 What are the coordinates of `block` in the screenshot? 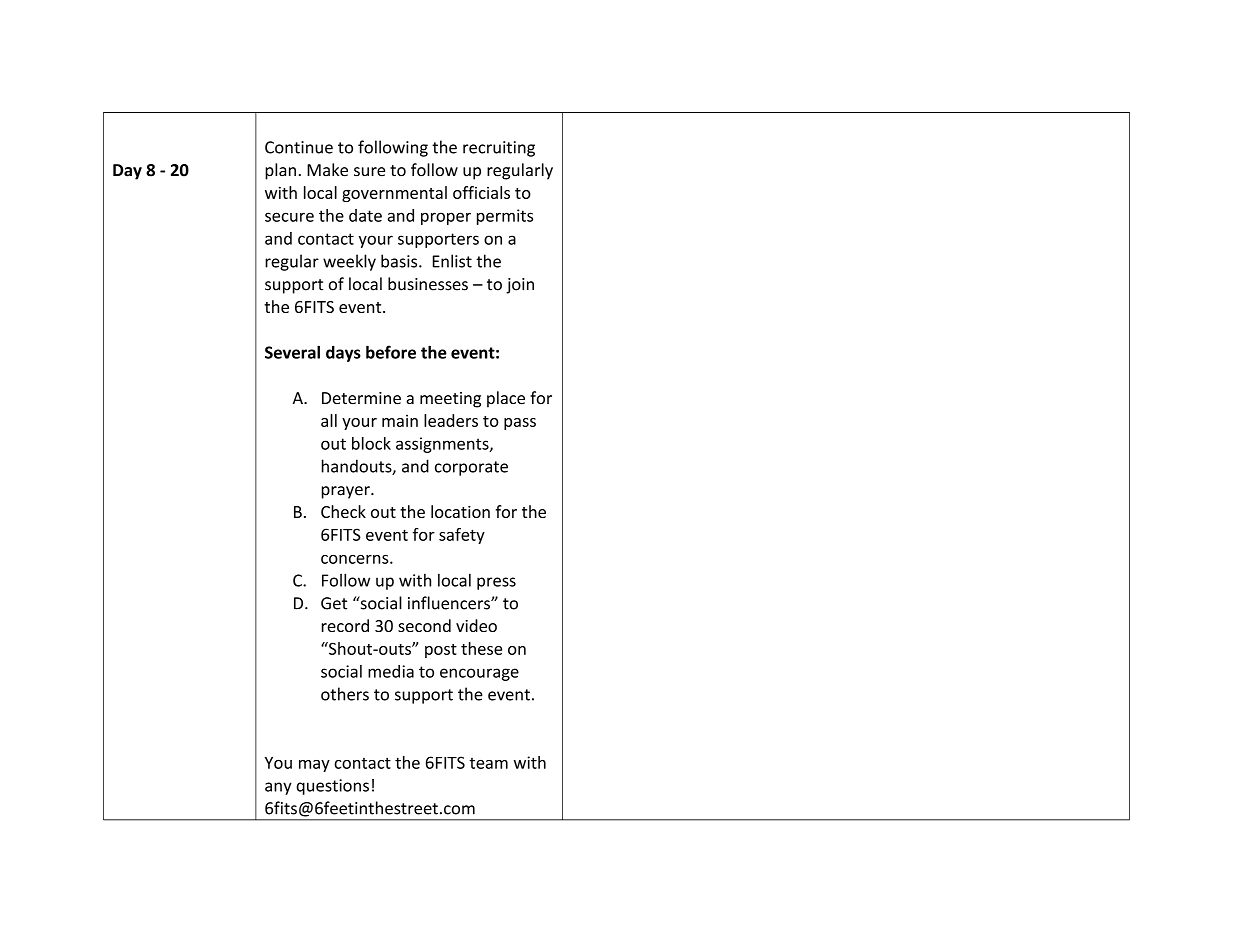 It's located at (371, 443).
